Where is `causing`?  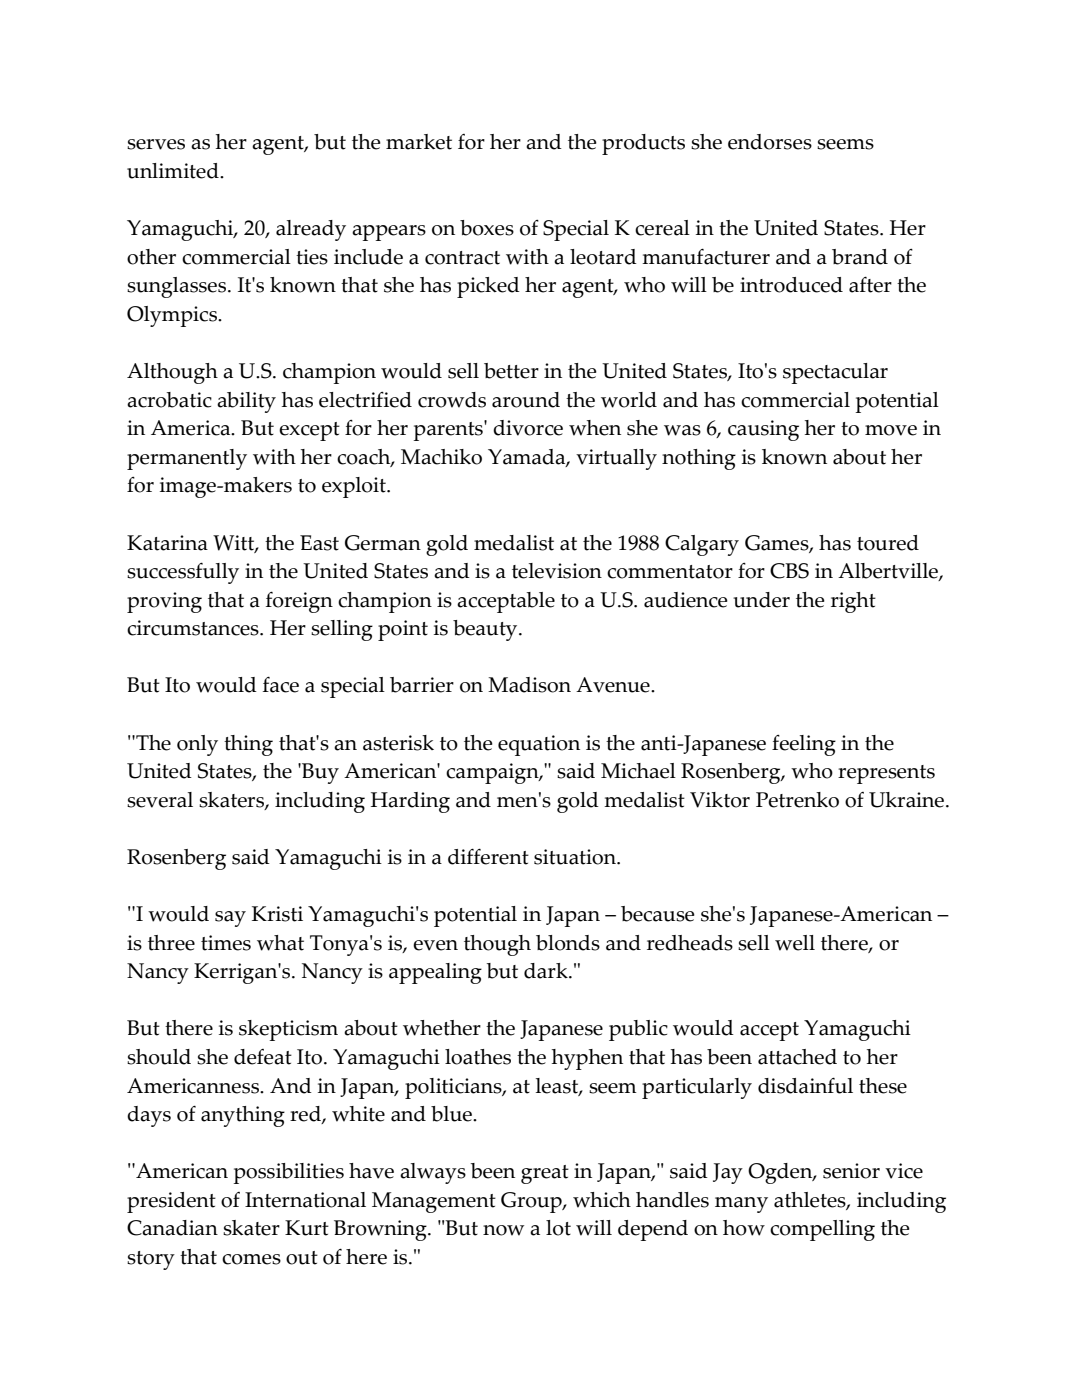 causing is located at coordinates (763, 430).
